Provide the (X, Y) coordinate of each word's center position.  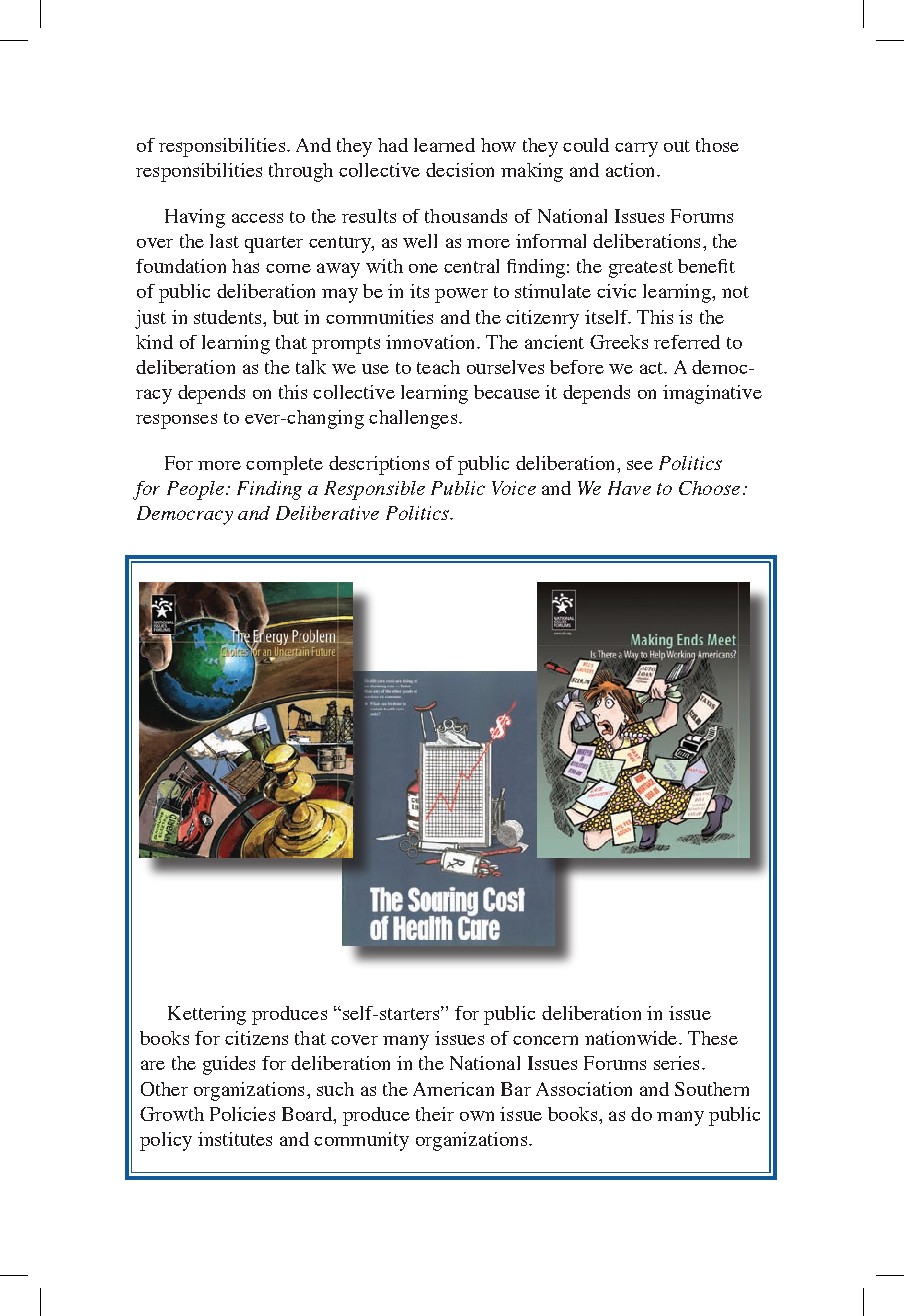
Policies (242, 1114)
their (435, 1114)
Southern (712, 1089)
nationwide (632, 1038)
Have (629, 488)
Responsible (374, 490)
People (195, 490)
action (632, 170)
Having (195, 218)
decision (460, 170)
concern (545, 1040)
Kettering (207, 1015)
